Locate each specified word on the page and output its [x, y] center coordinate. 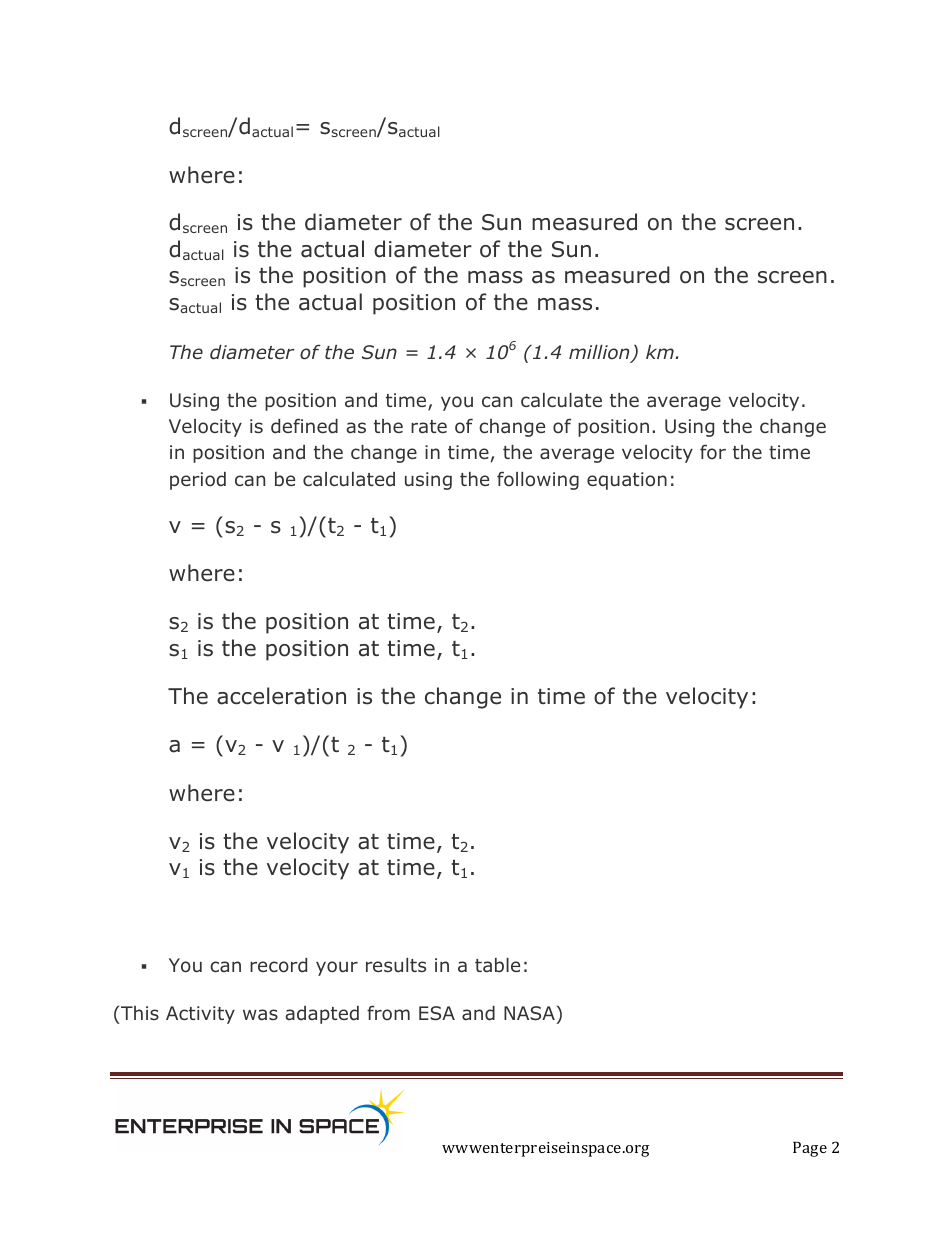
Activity [200, 1015]
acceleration [281, 696]
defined [304, 426]
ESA [437, 1013]
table [497, 965]
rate [429, 427]
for [713, 452]
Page [810, 1149]
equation [627, 481]
